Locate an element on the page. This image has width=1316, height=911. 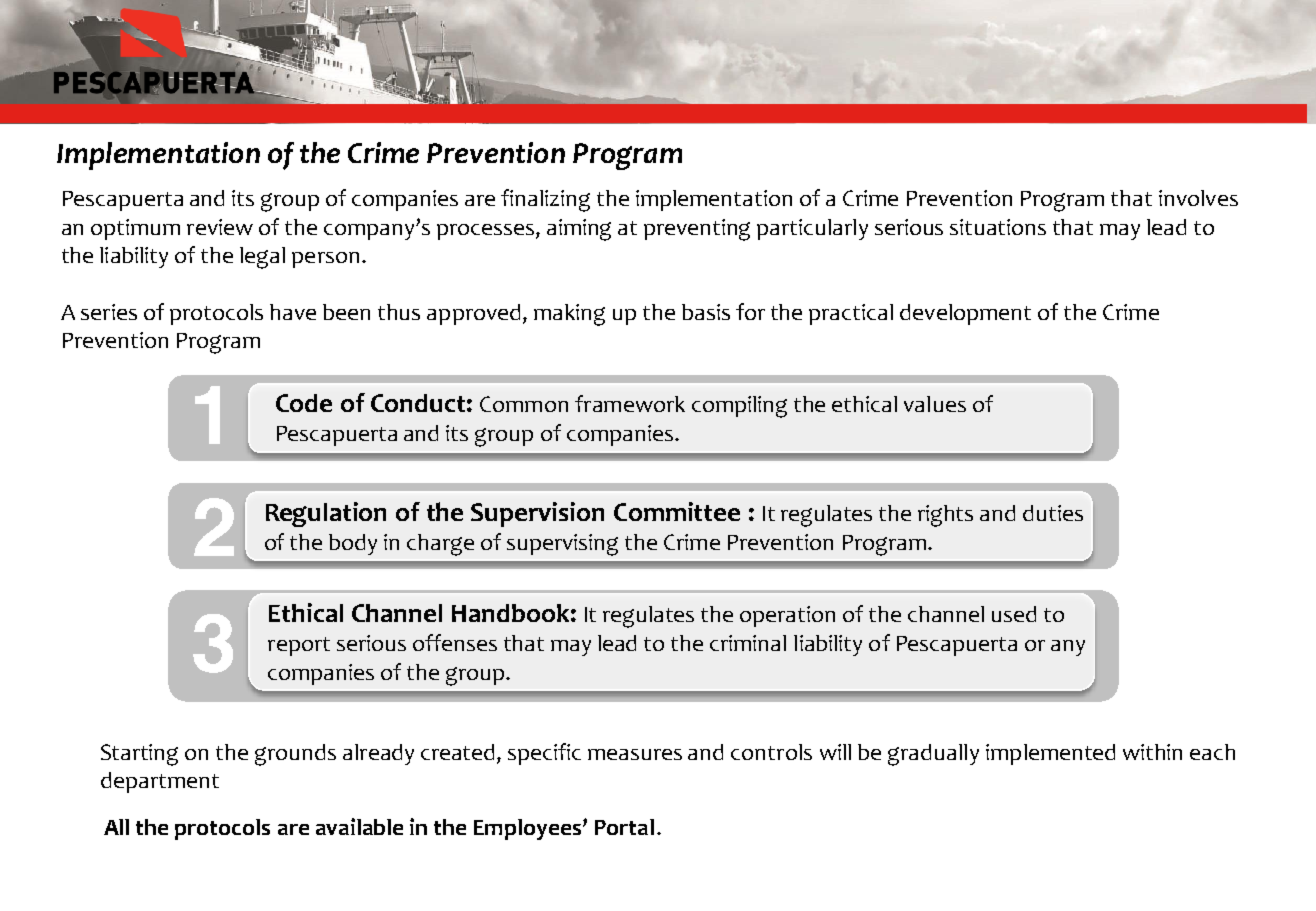
situations is located at coordinates (998, 227).
